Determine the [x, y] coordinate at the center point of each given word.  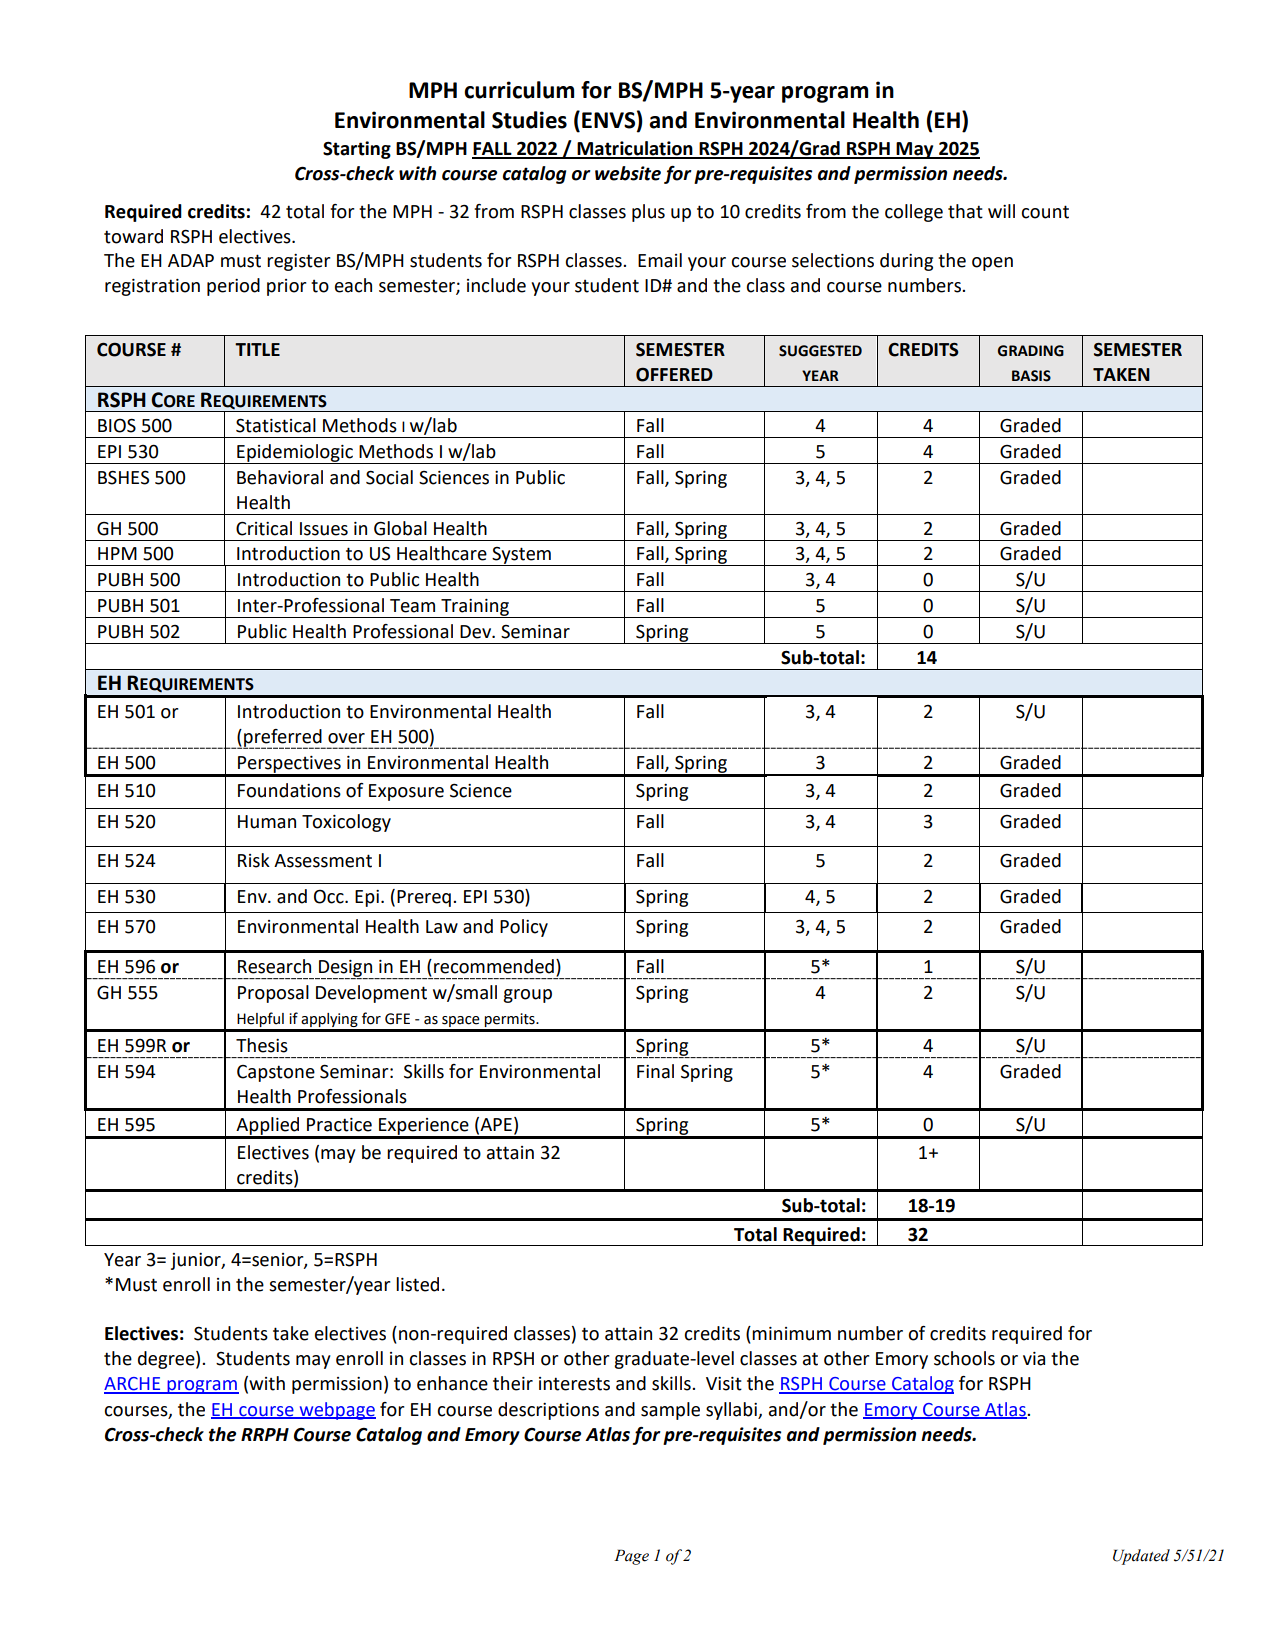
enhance [452, 1383]
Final [655, 1071]
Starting [357, 150]
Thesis [262, 1045]
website [628, 173]
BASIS [1031, 376]
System [521, 556]
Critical [264, 528]
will [1001, 211]
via [1034, 1359]
